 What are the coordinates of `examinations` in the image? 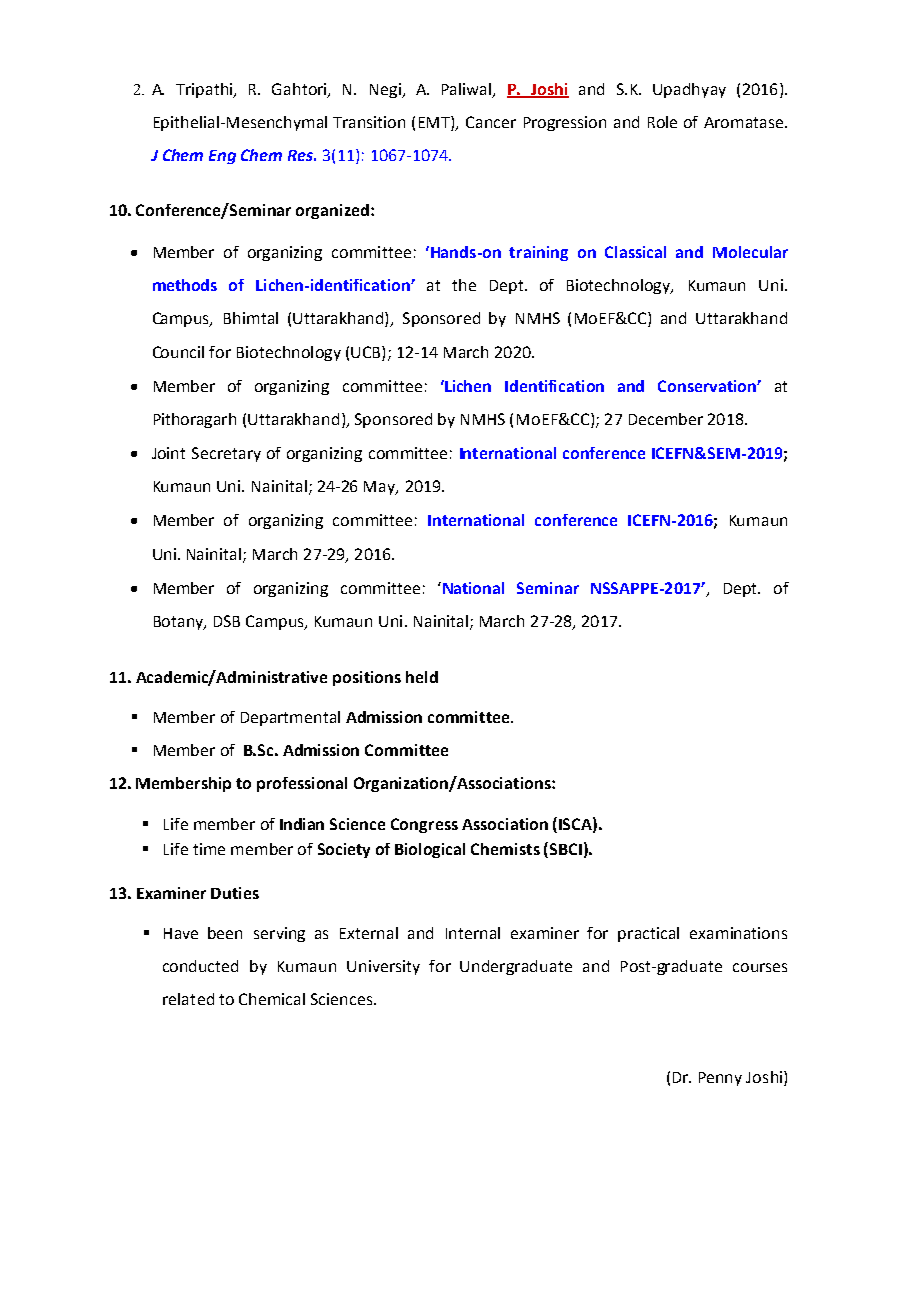 It's located at (738, 933).
